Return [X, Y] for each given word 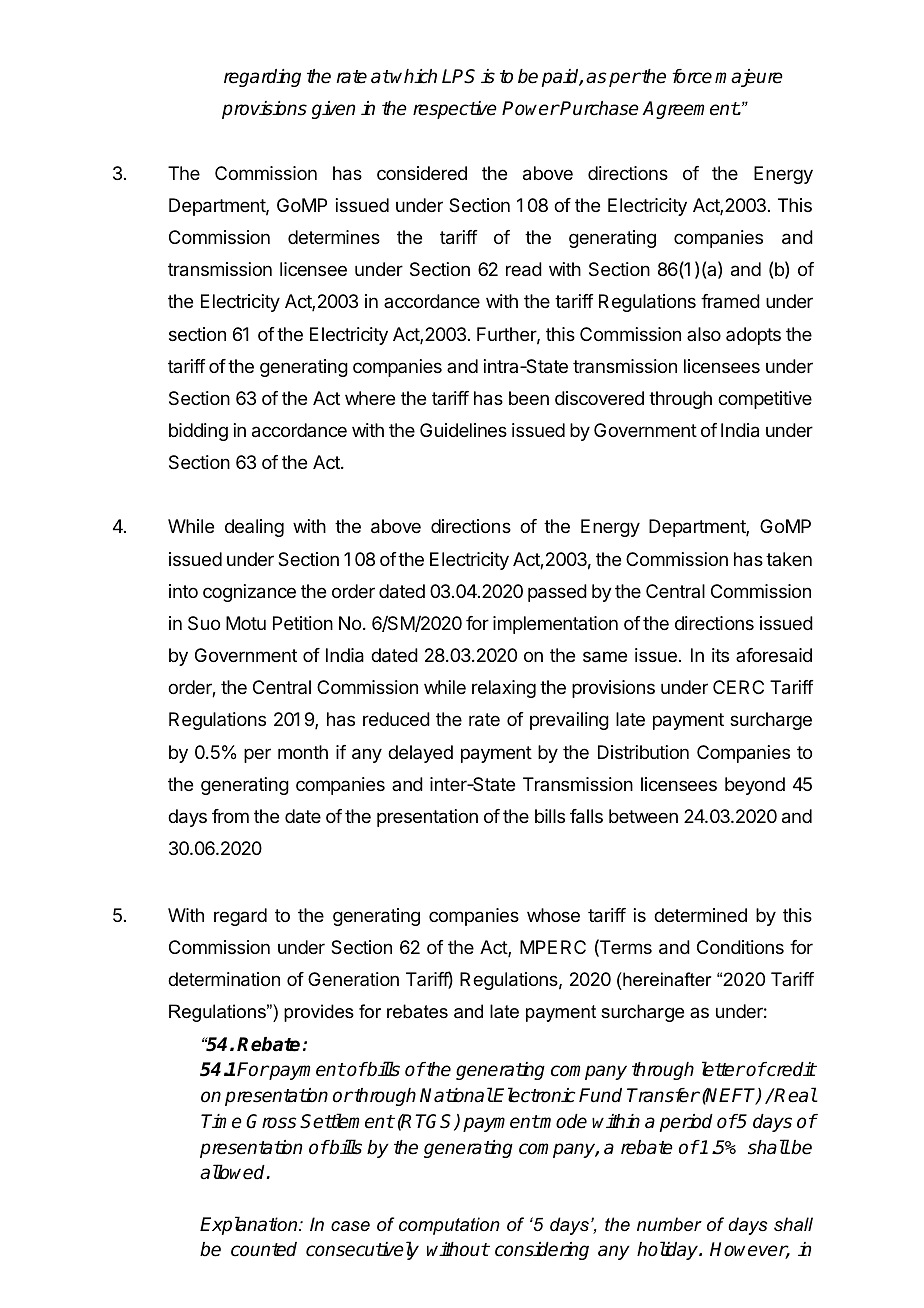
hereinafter [666, 979]
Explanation [250, 1225]
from [230, 816]
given [333, 110]
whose [553, 915]
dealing [254, 528]
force [692, 76]
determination [224, 979]
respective [455, 110]
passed [557, 593]
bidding [198, 432]
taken [789, 559]
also [704, 334]
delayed [420, 754]
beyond [755, 786]
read [524, 269]
